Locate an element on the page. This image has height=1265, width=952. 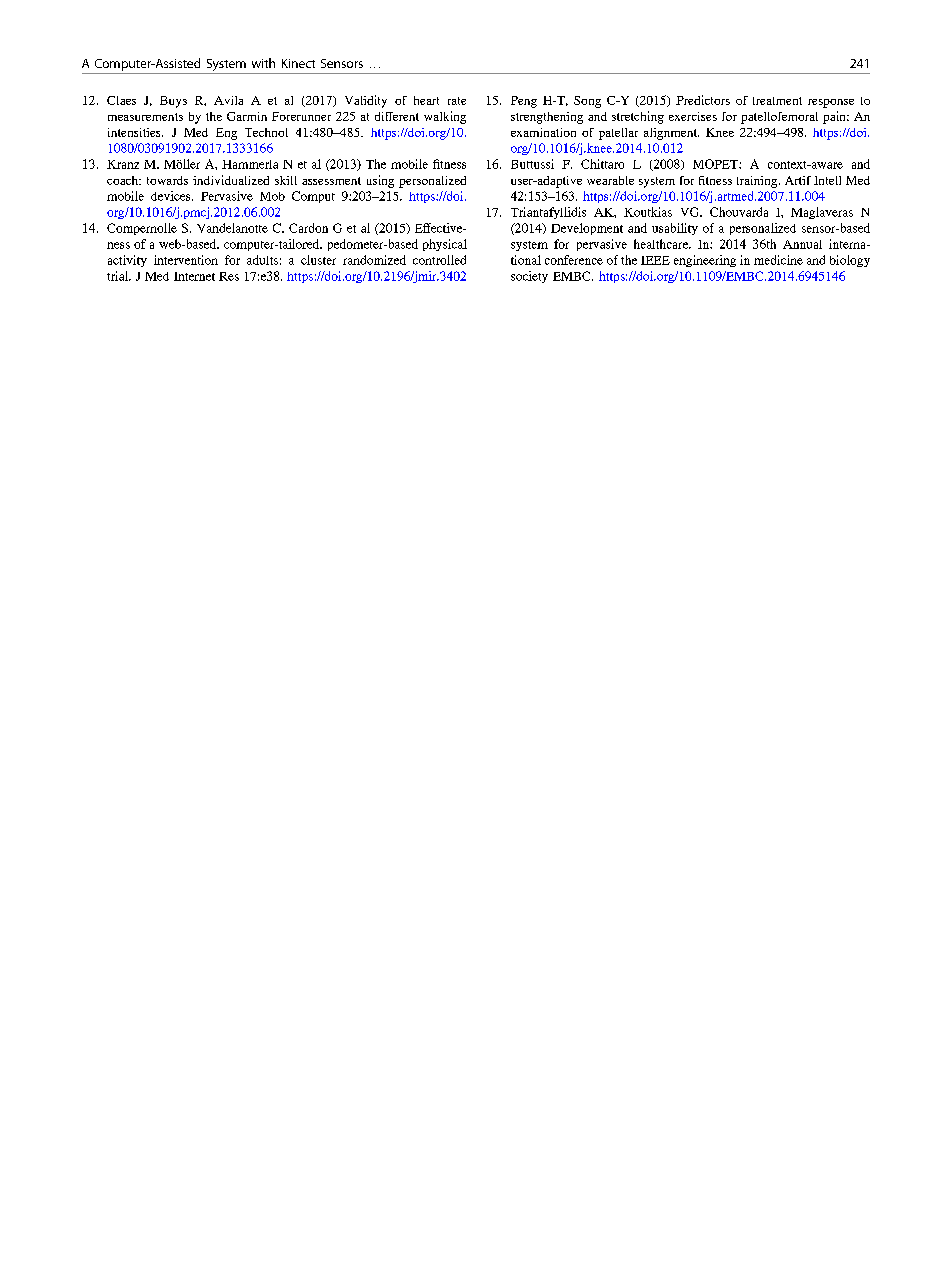
usability is located at coordinates (675, 229).
